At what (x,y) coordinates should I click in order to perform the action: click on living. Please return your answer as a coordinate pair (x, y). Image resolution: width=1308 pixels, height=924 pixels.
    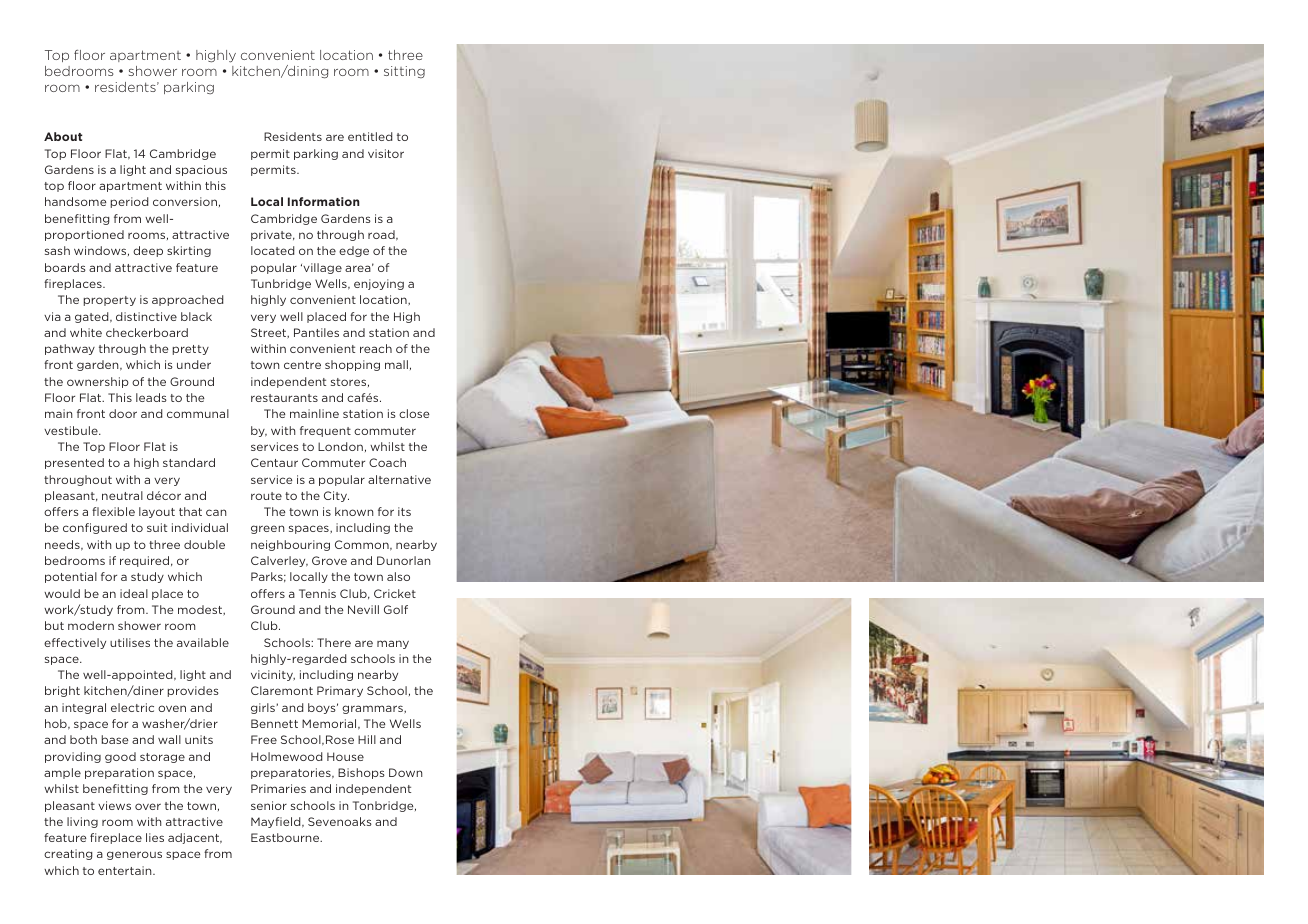
    Looking at the image, I should click on (82, 822).
